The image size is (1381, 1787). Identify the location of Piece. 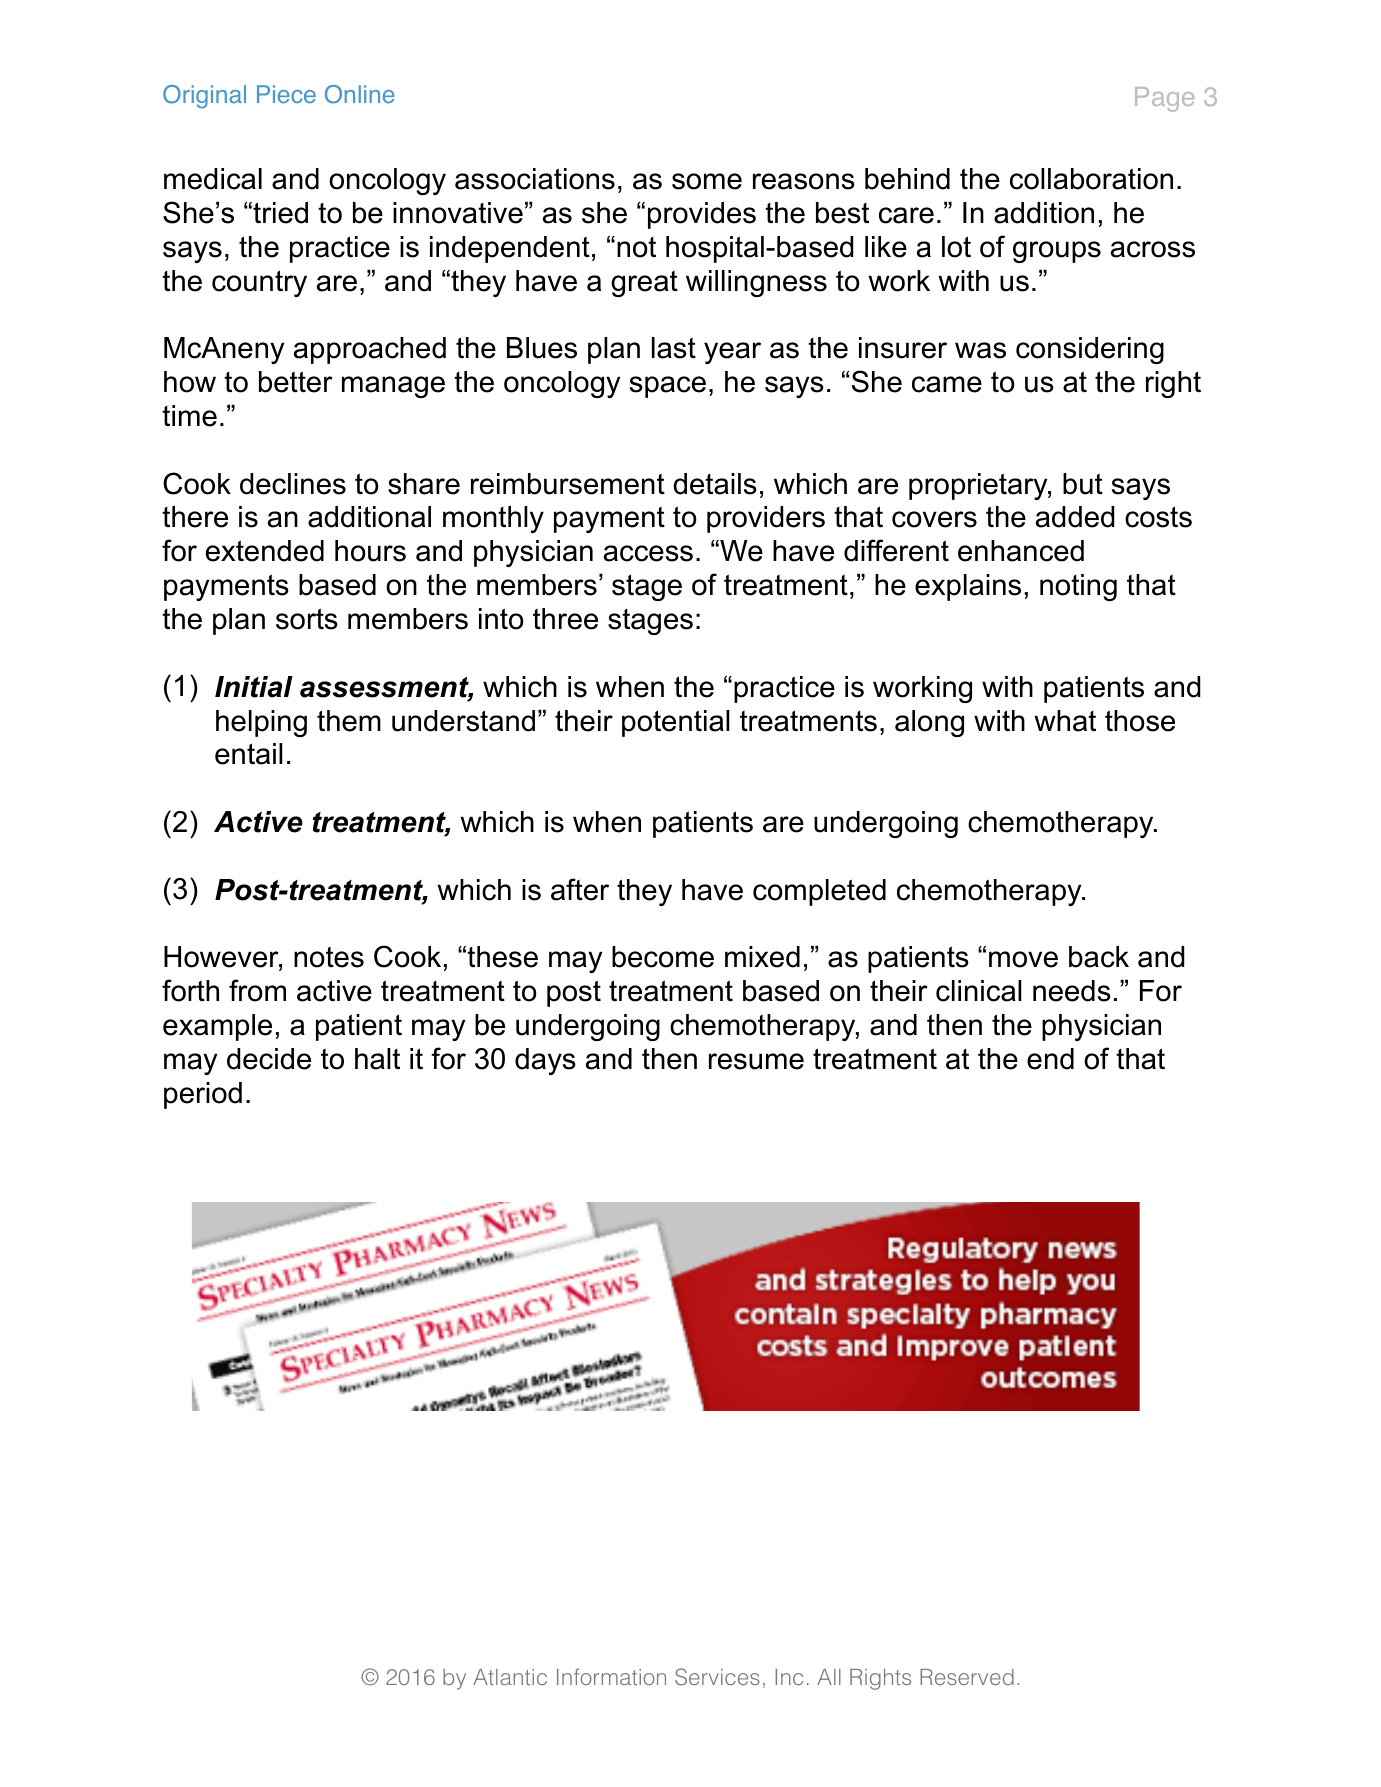
(286, 94).
